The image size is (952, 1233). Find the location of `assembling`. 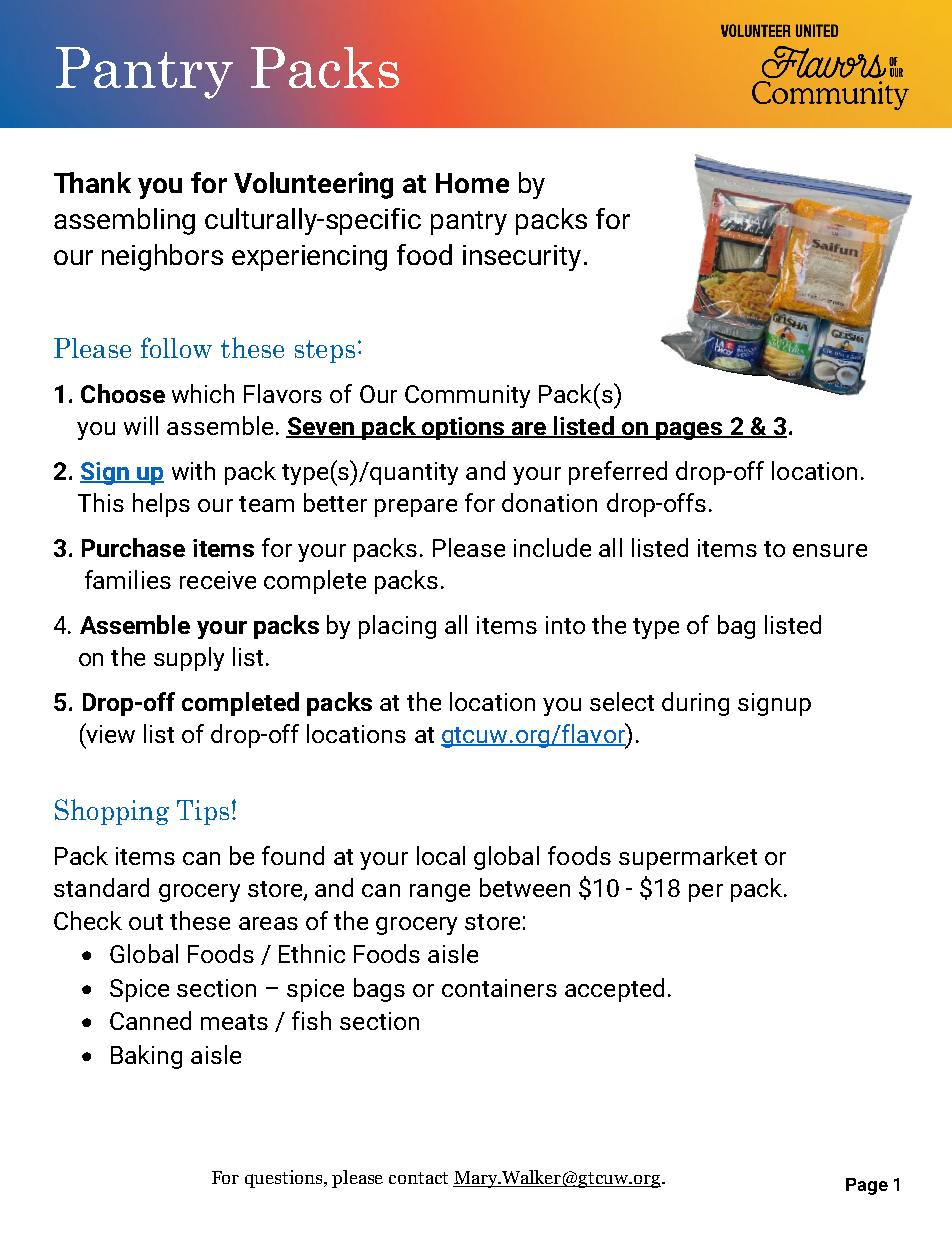

assembling is located at coordinates (124, 221).
